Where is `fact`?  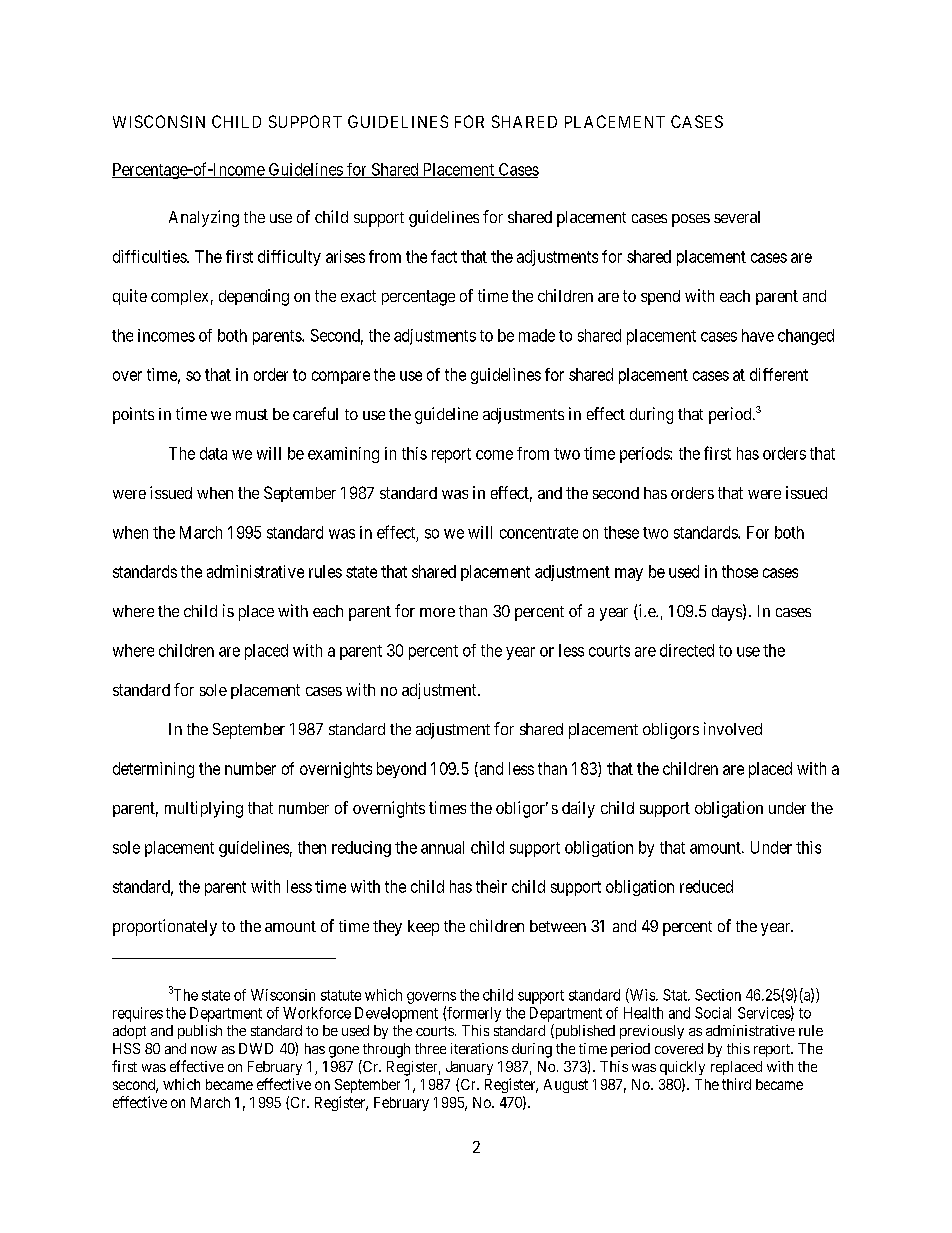 fact is located at coordinates (444, 256).
